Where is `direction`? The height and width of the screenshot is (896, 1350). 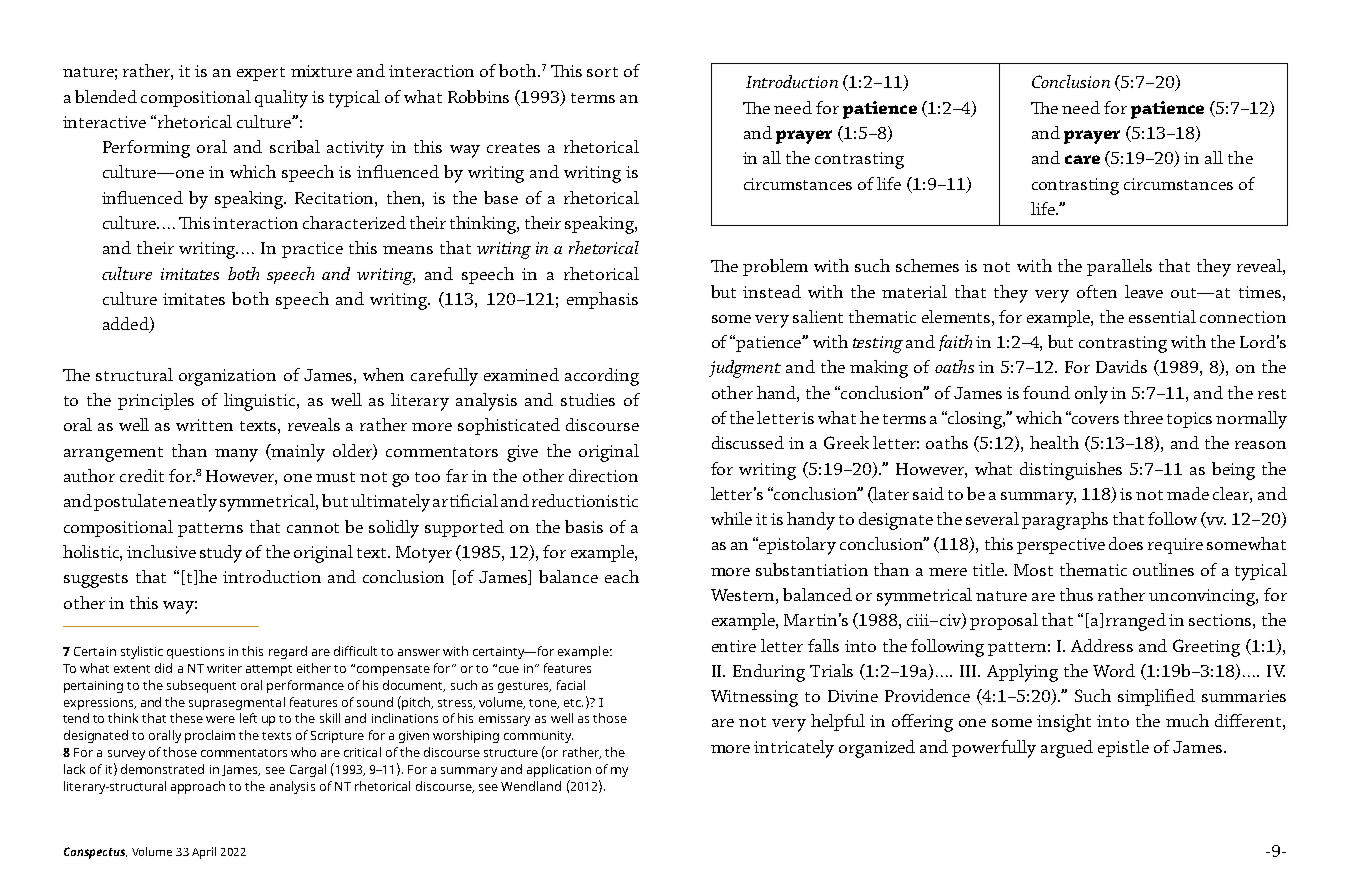
direction is located at coordinates (603, 475).
